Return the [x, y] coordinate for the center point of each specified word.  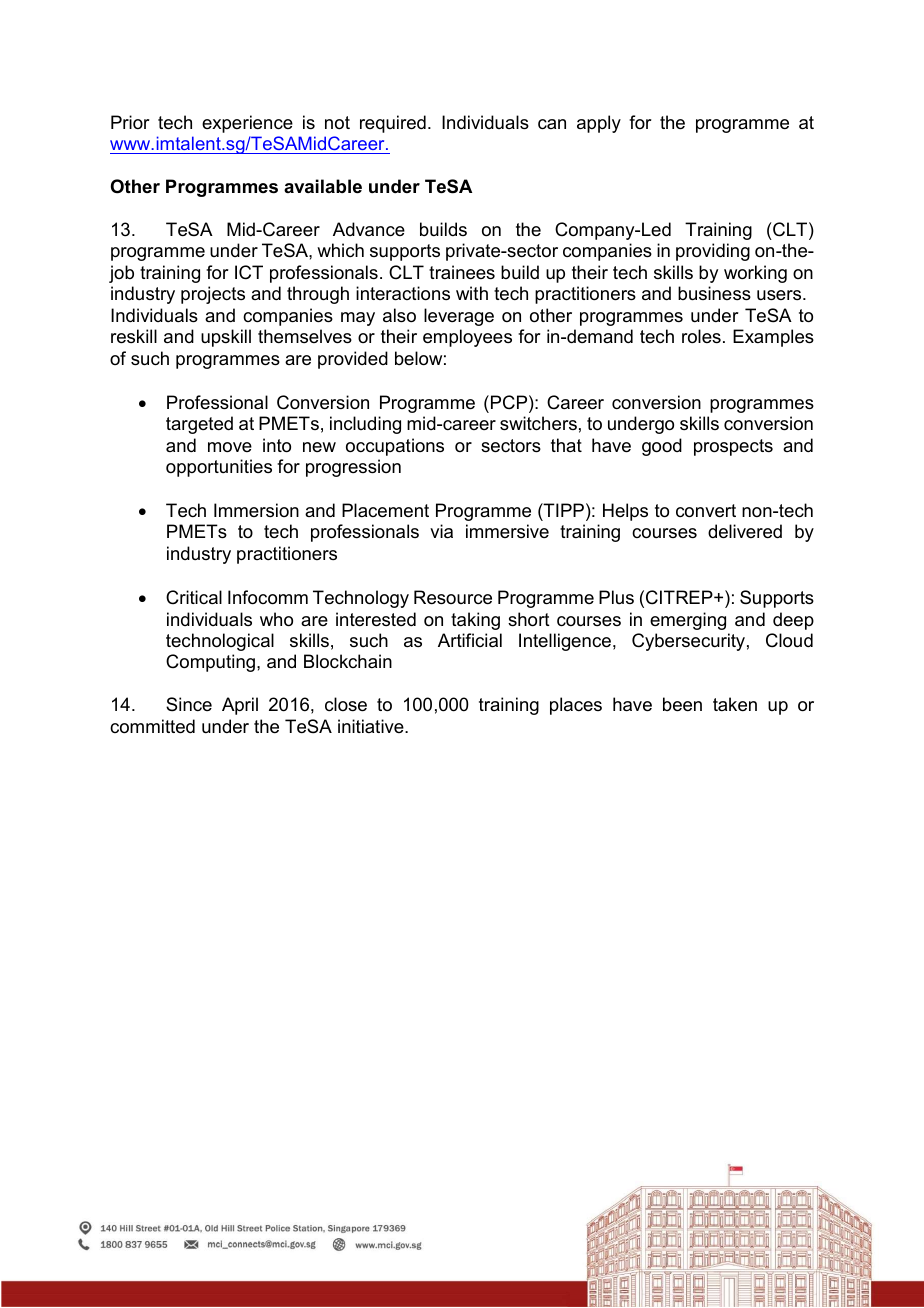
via [441, 531]
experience [247, 124]
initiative [372, 726]
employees [467, 338]
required [393, 124]
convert [706, 511]
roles [701, 336]
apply [599, 124]
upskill [226, 338]
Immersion [256, 510]
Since [189, 704]
